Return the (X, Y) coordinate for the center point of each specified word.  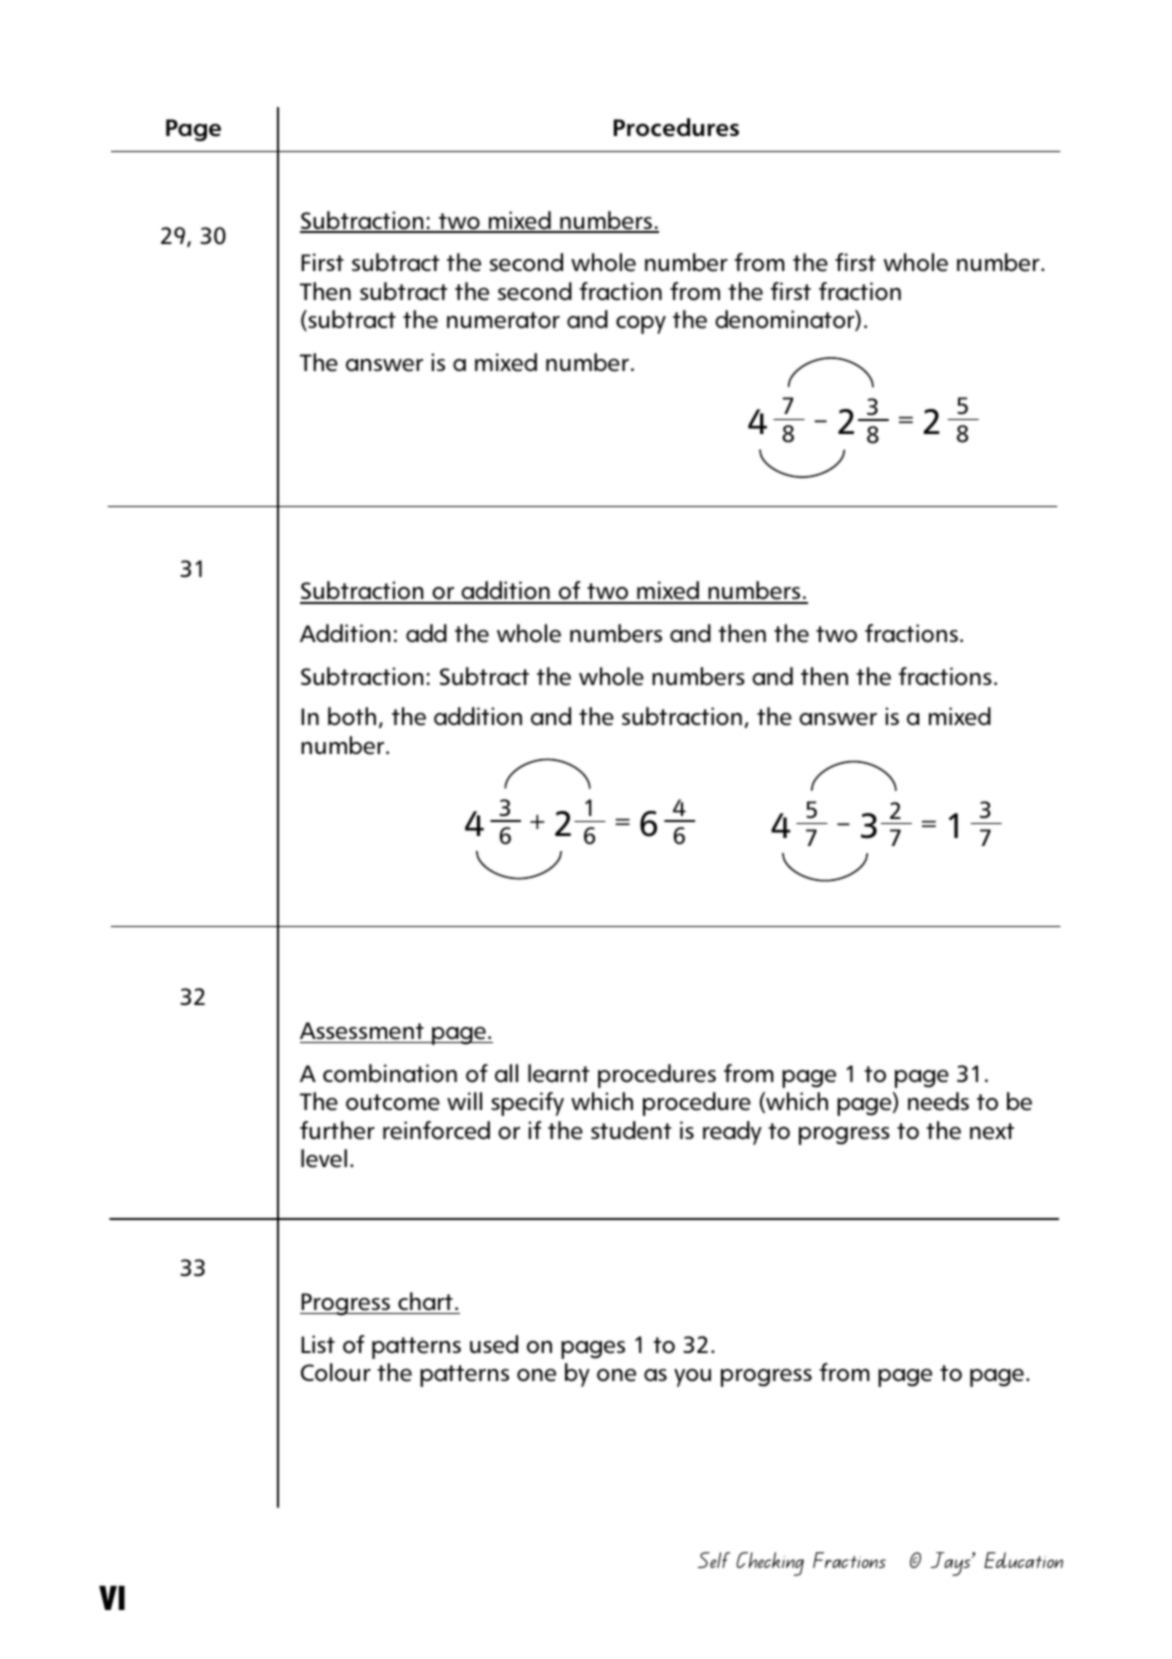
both (352, 716)
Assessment (362, 1031)
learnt (558, 1073)
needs (938, 1101)
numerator (503, 320)
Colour (336, 1372)
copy (641, 325)
